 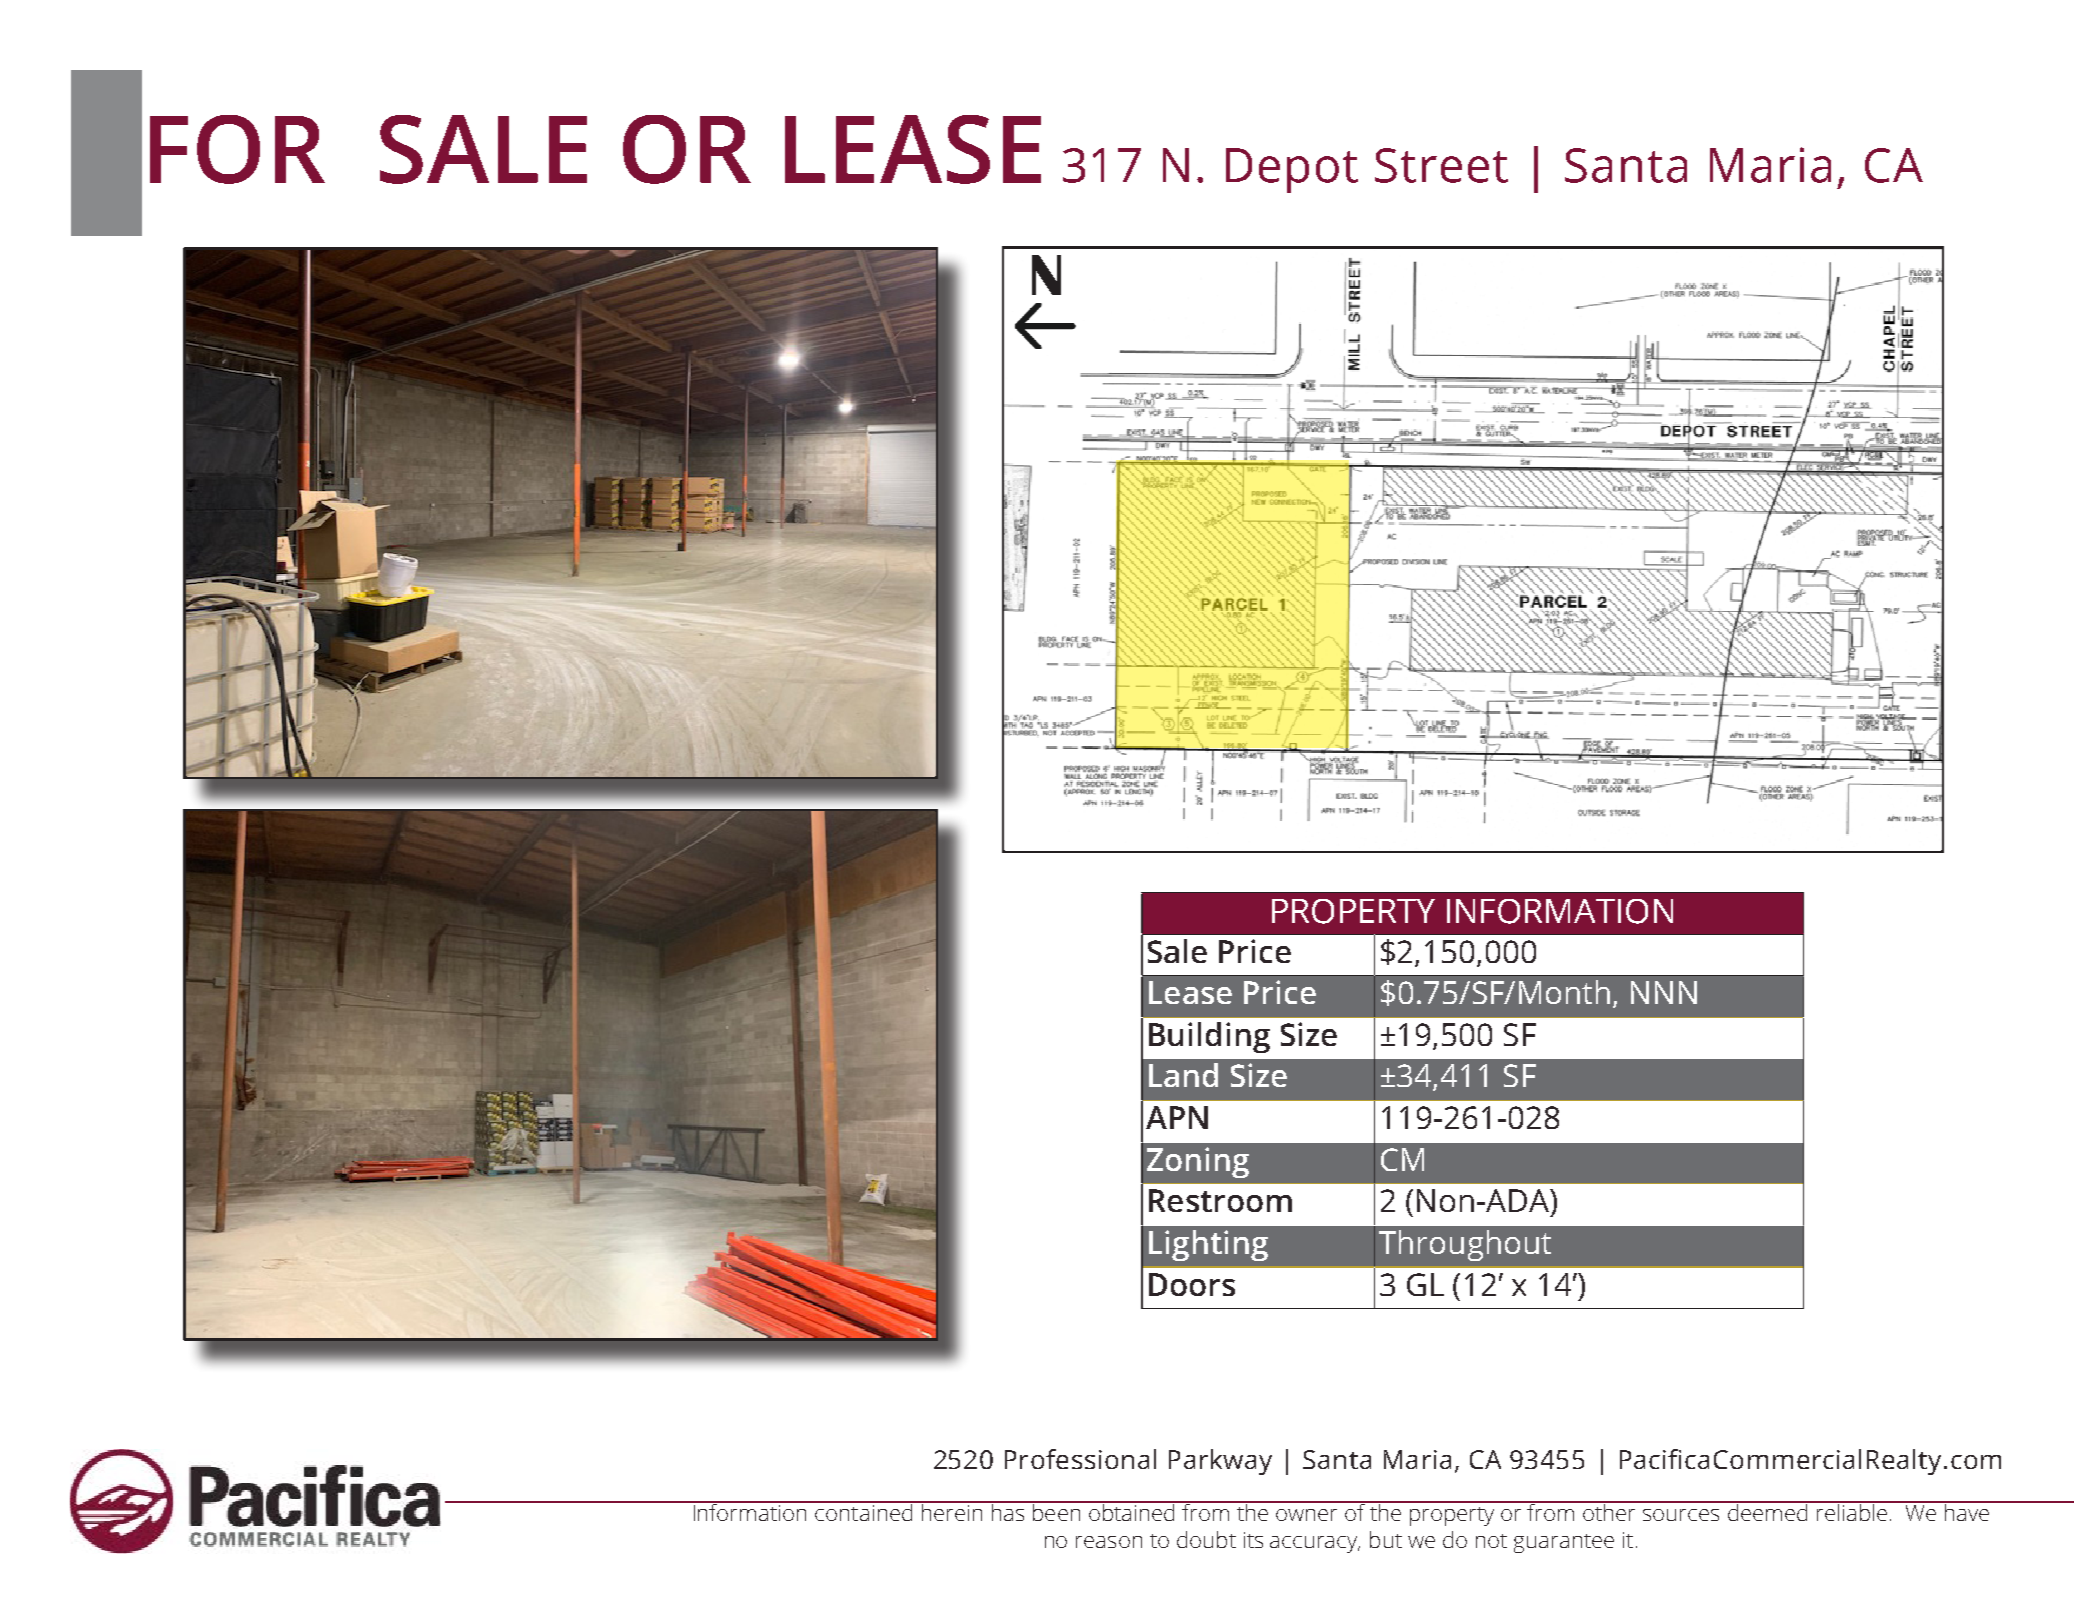 I want to click on Building, so click(x=1209, y=1037).
